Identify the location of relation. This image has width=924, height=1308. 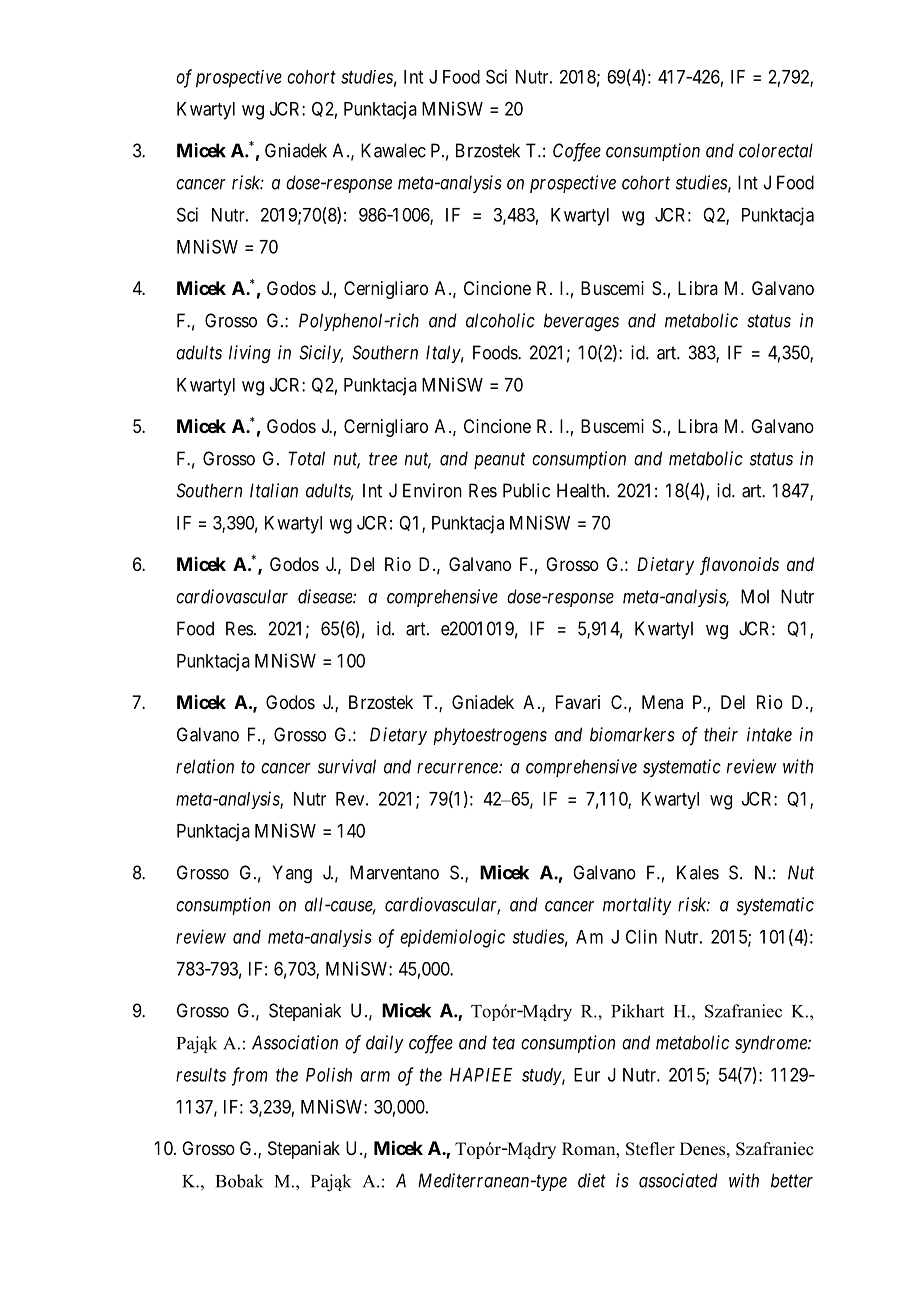
(205, 766).
